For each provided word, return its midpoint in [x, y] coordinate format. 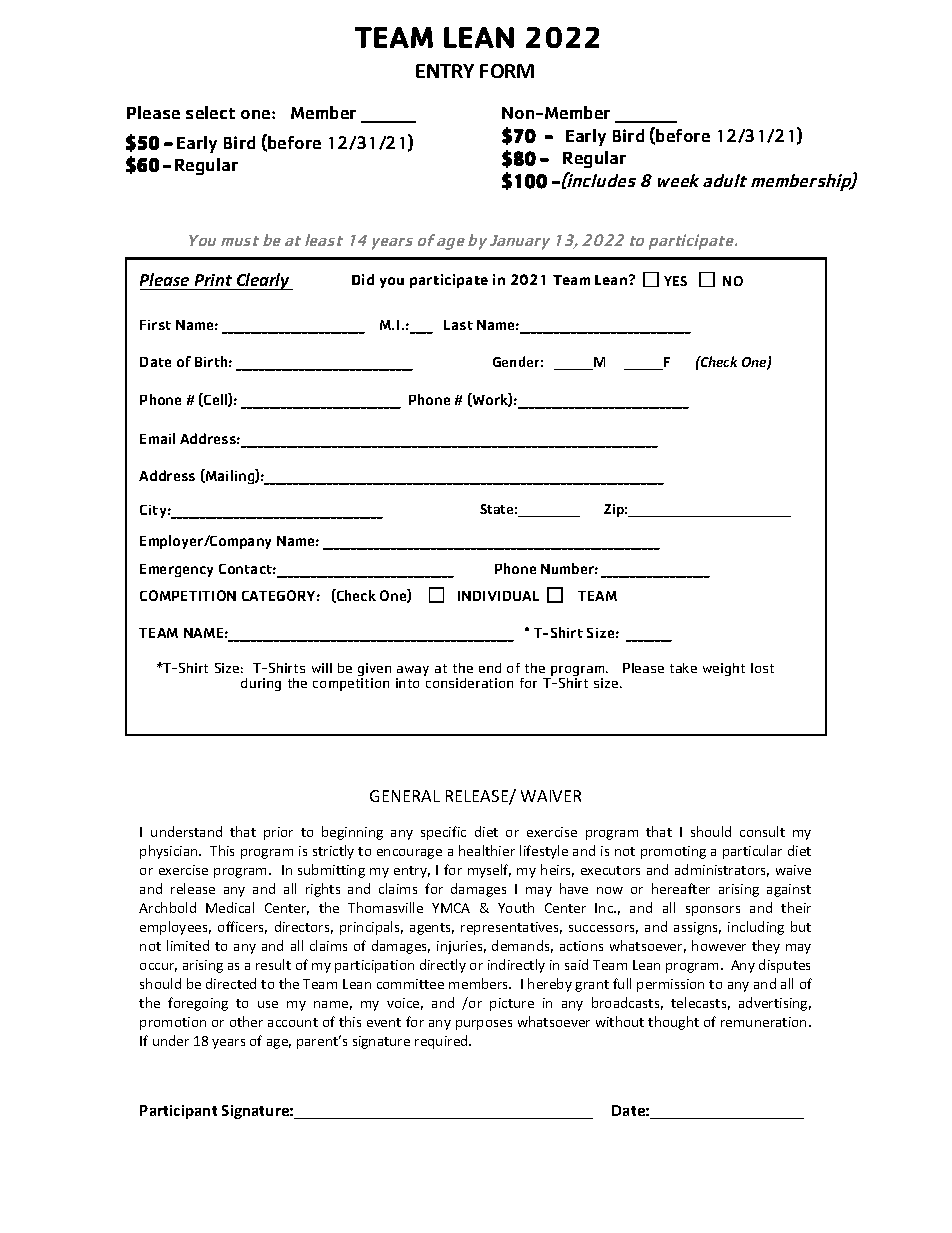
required [442, 1042]
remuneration [763, 1022]
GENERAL [405, 796]
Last [458, 325]
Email [157, 438]
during [261, 684]
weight [724, 669]
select [210, 112]
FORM [507, 71]
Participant [178, 1112]
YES [675, 281]
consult [762, 831]
